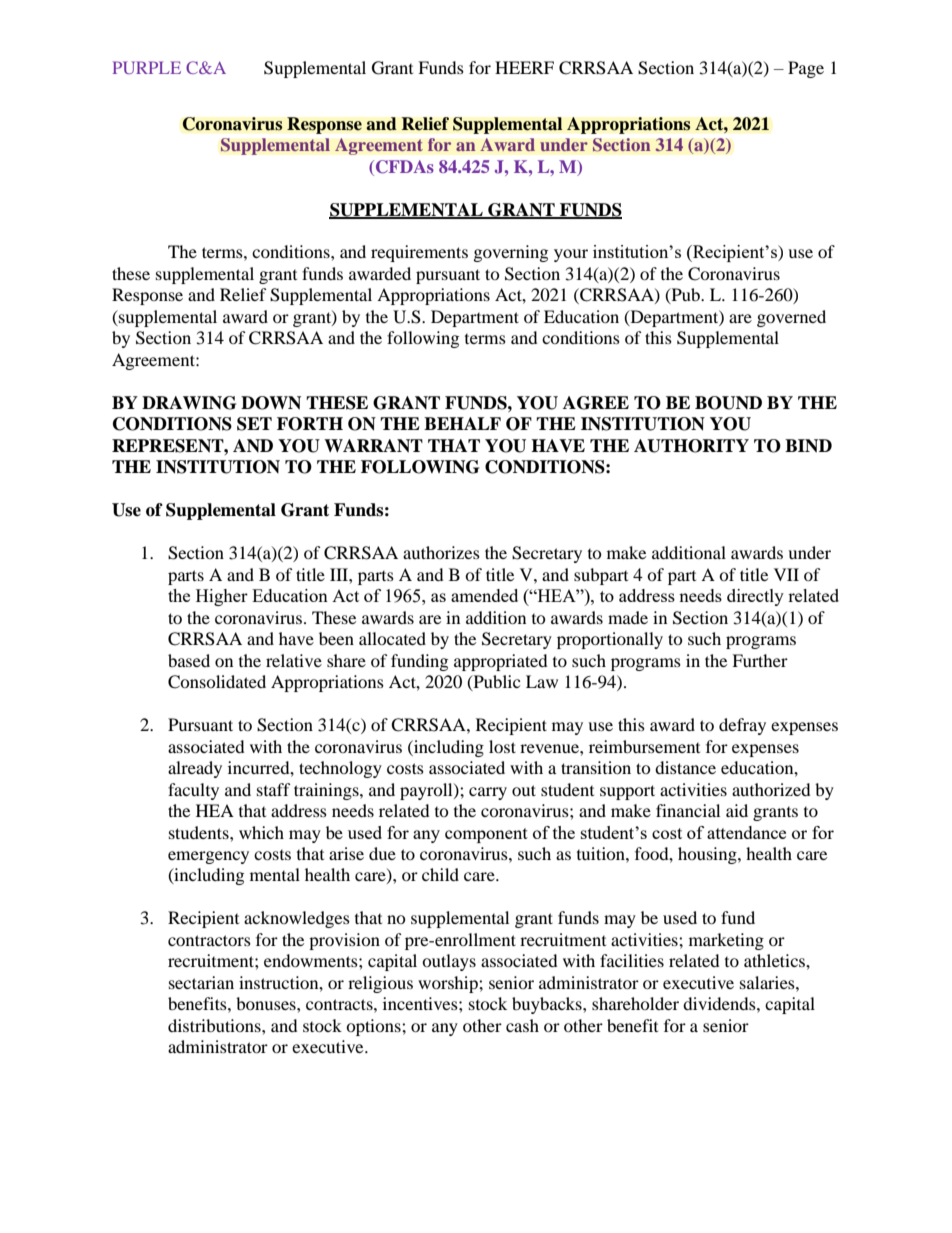 This page has height=1233, width=952. What do you see at coordinates (511, 253) in the page?
I see `governing` at bounding box center [511, 253].
